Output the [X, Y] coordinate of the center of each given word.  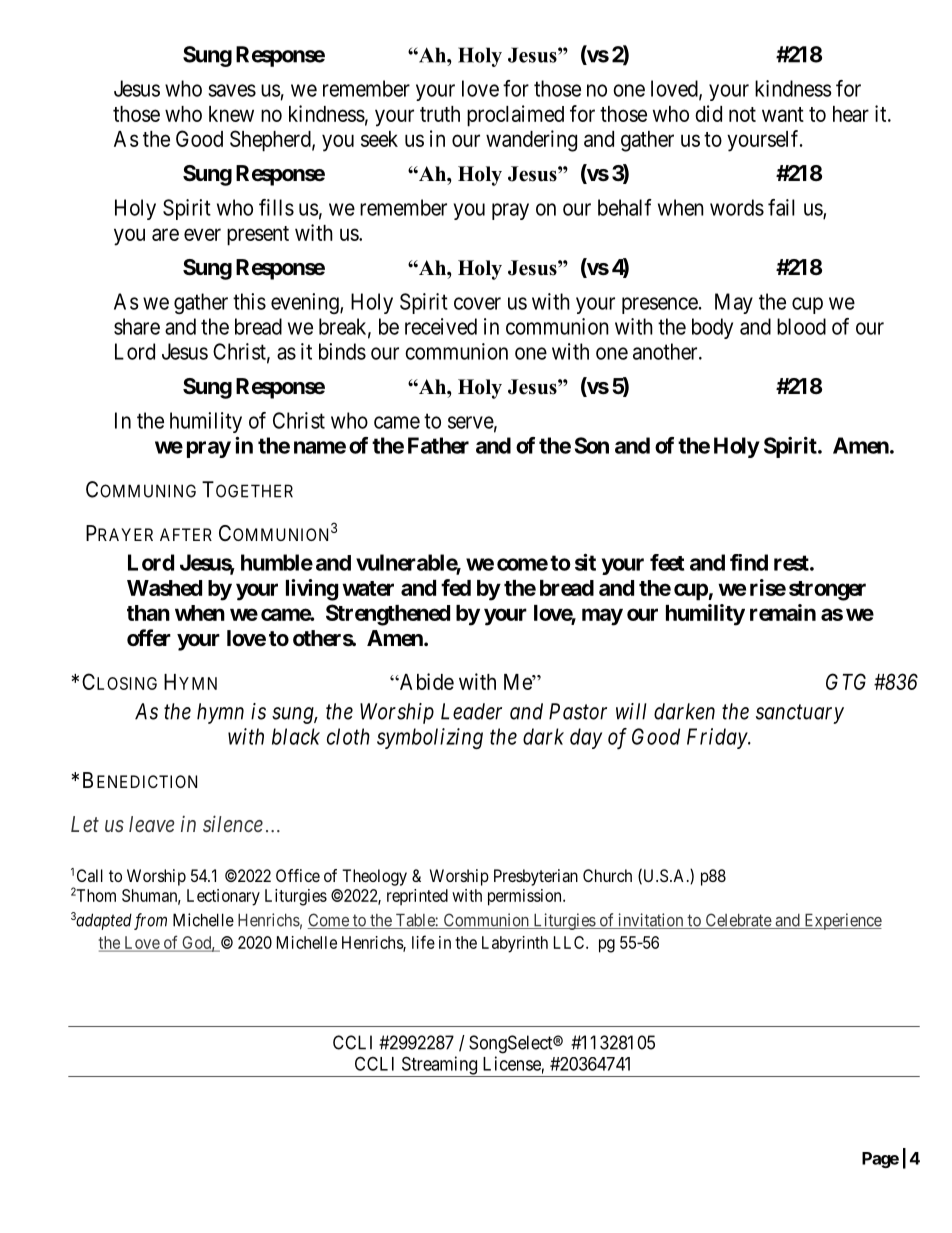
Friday [718, 738]
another [666, 351]
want [783, 114]
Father [438, 445]
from [149, 921]
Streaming [439, 1066]
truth [440, 114]
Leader [471, 711]
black [296, 736]
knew [231, 114]
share [137, 326]
